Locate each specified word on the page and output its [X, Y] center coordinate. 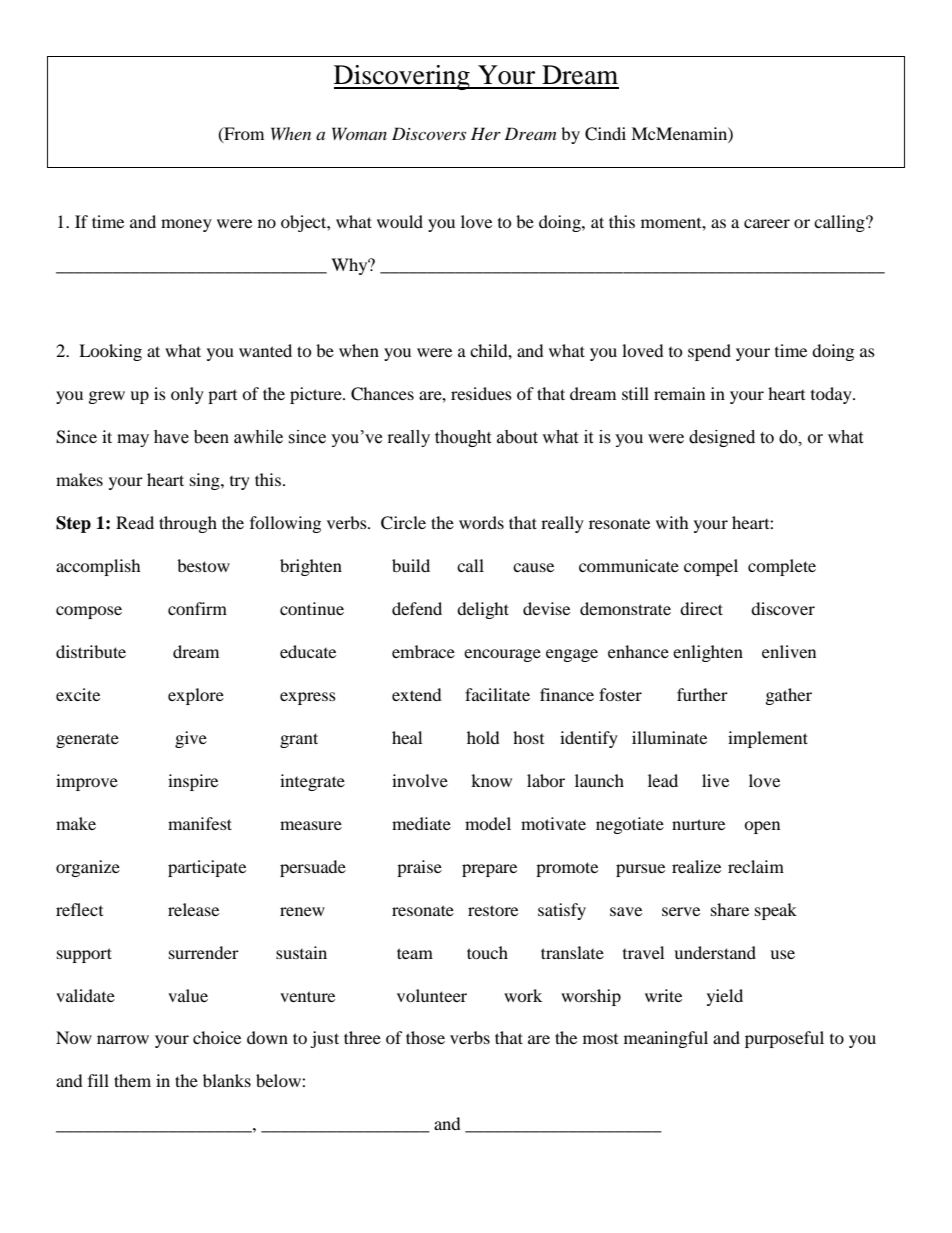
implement [768, 739]
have [171, 437]
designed [722, 438]
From [243, 134]
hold [483, 737]
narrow [123, 1039]
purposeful [784, 1039]
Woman [359, 133]
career [767, 223]
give [191, 739]
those [425, 1037]
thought [463, 438]
